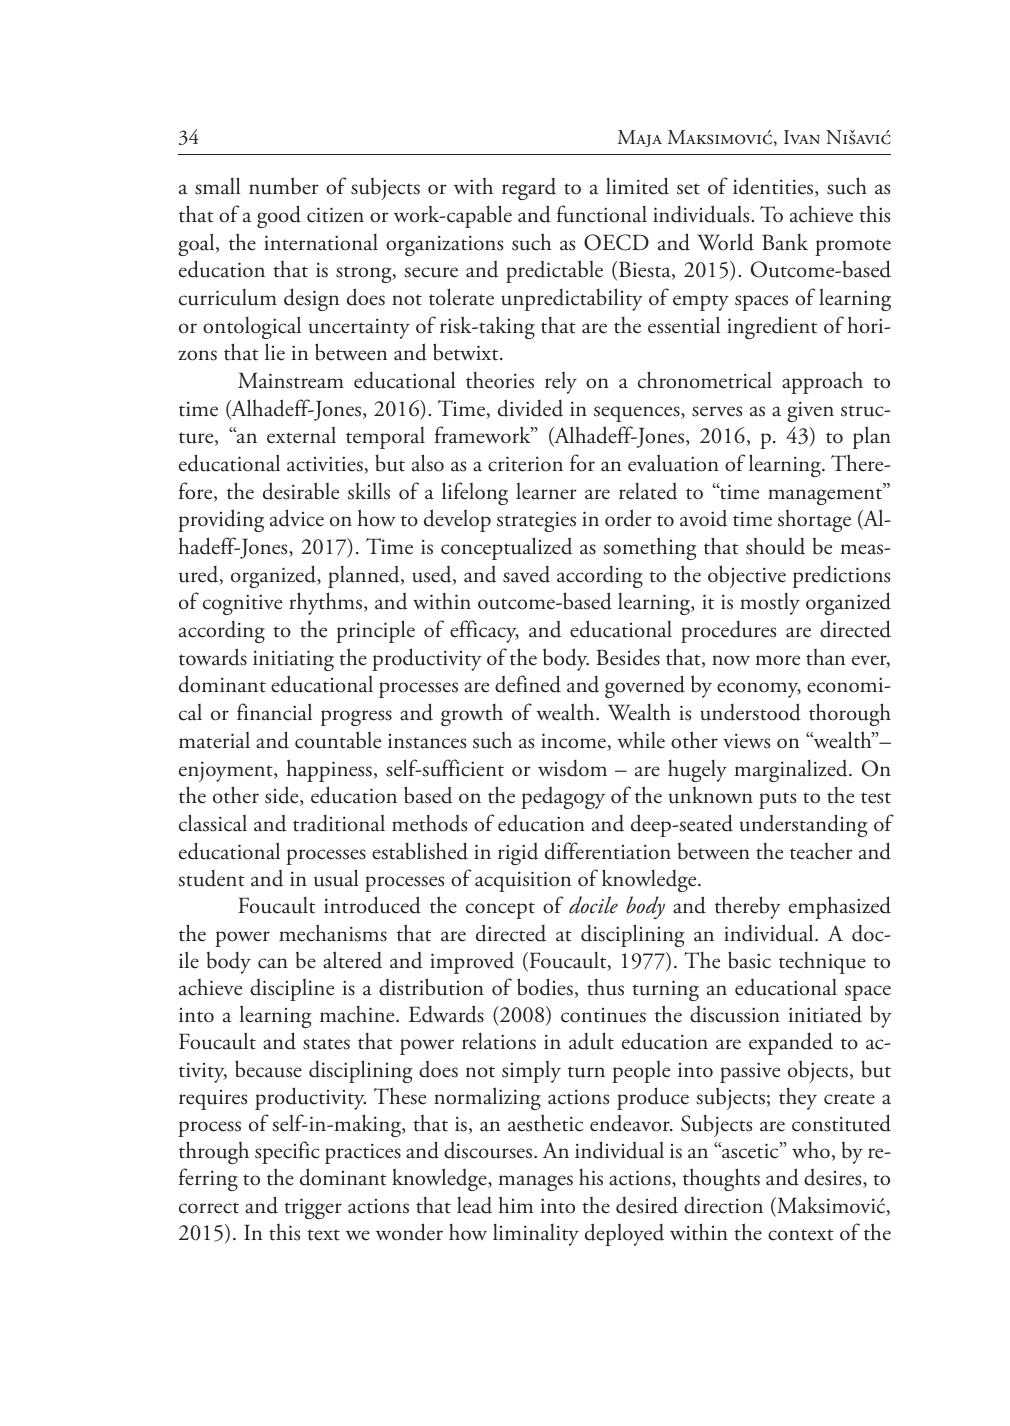  Describe the element at coordinates (518, 853) in the page. I see `rigid` at that location.
